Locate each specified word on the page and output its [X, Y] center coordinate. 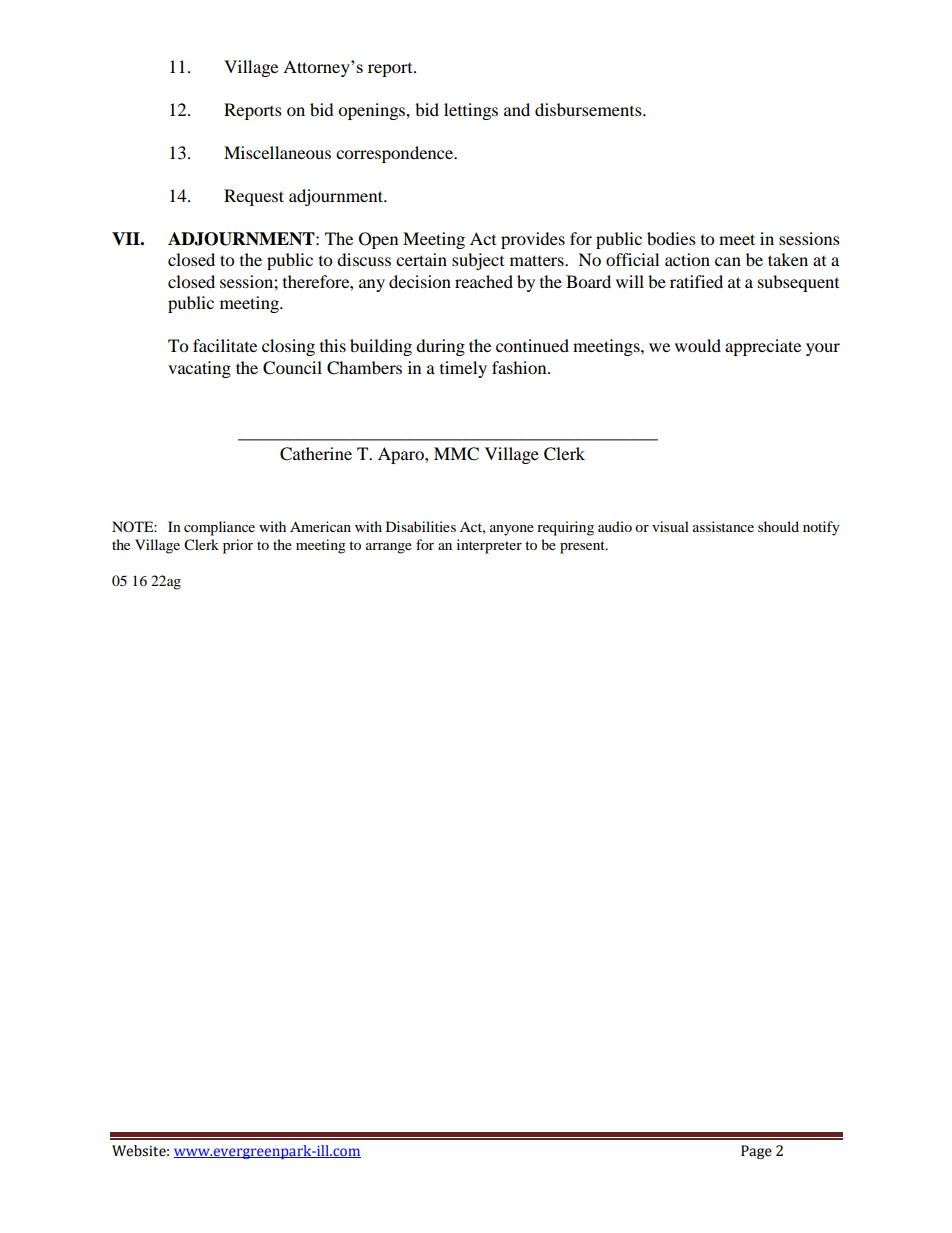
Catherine [316, 454]
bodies [671, 238]
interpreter [489, 546]
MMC [456, 454]
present [583, 547]
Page [756, 1152]
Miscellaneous [277, 152]
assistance [723, 526]
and [517, 109]
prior [238, 546]
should [778, 526]
